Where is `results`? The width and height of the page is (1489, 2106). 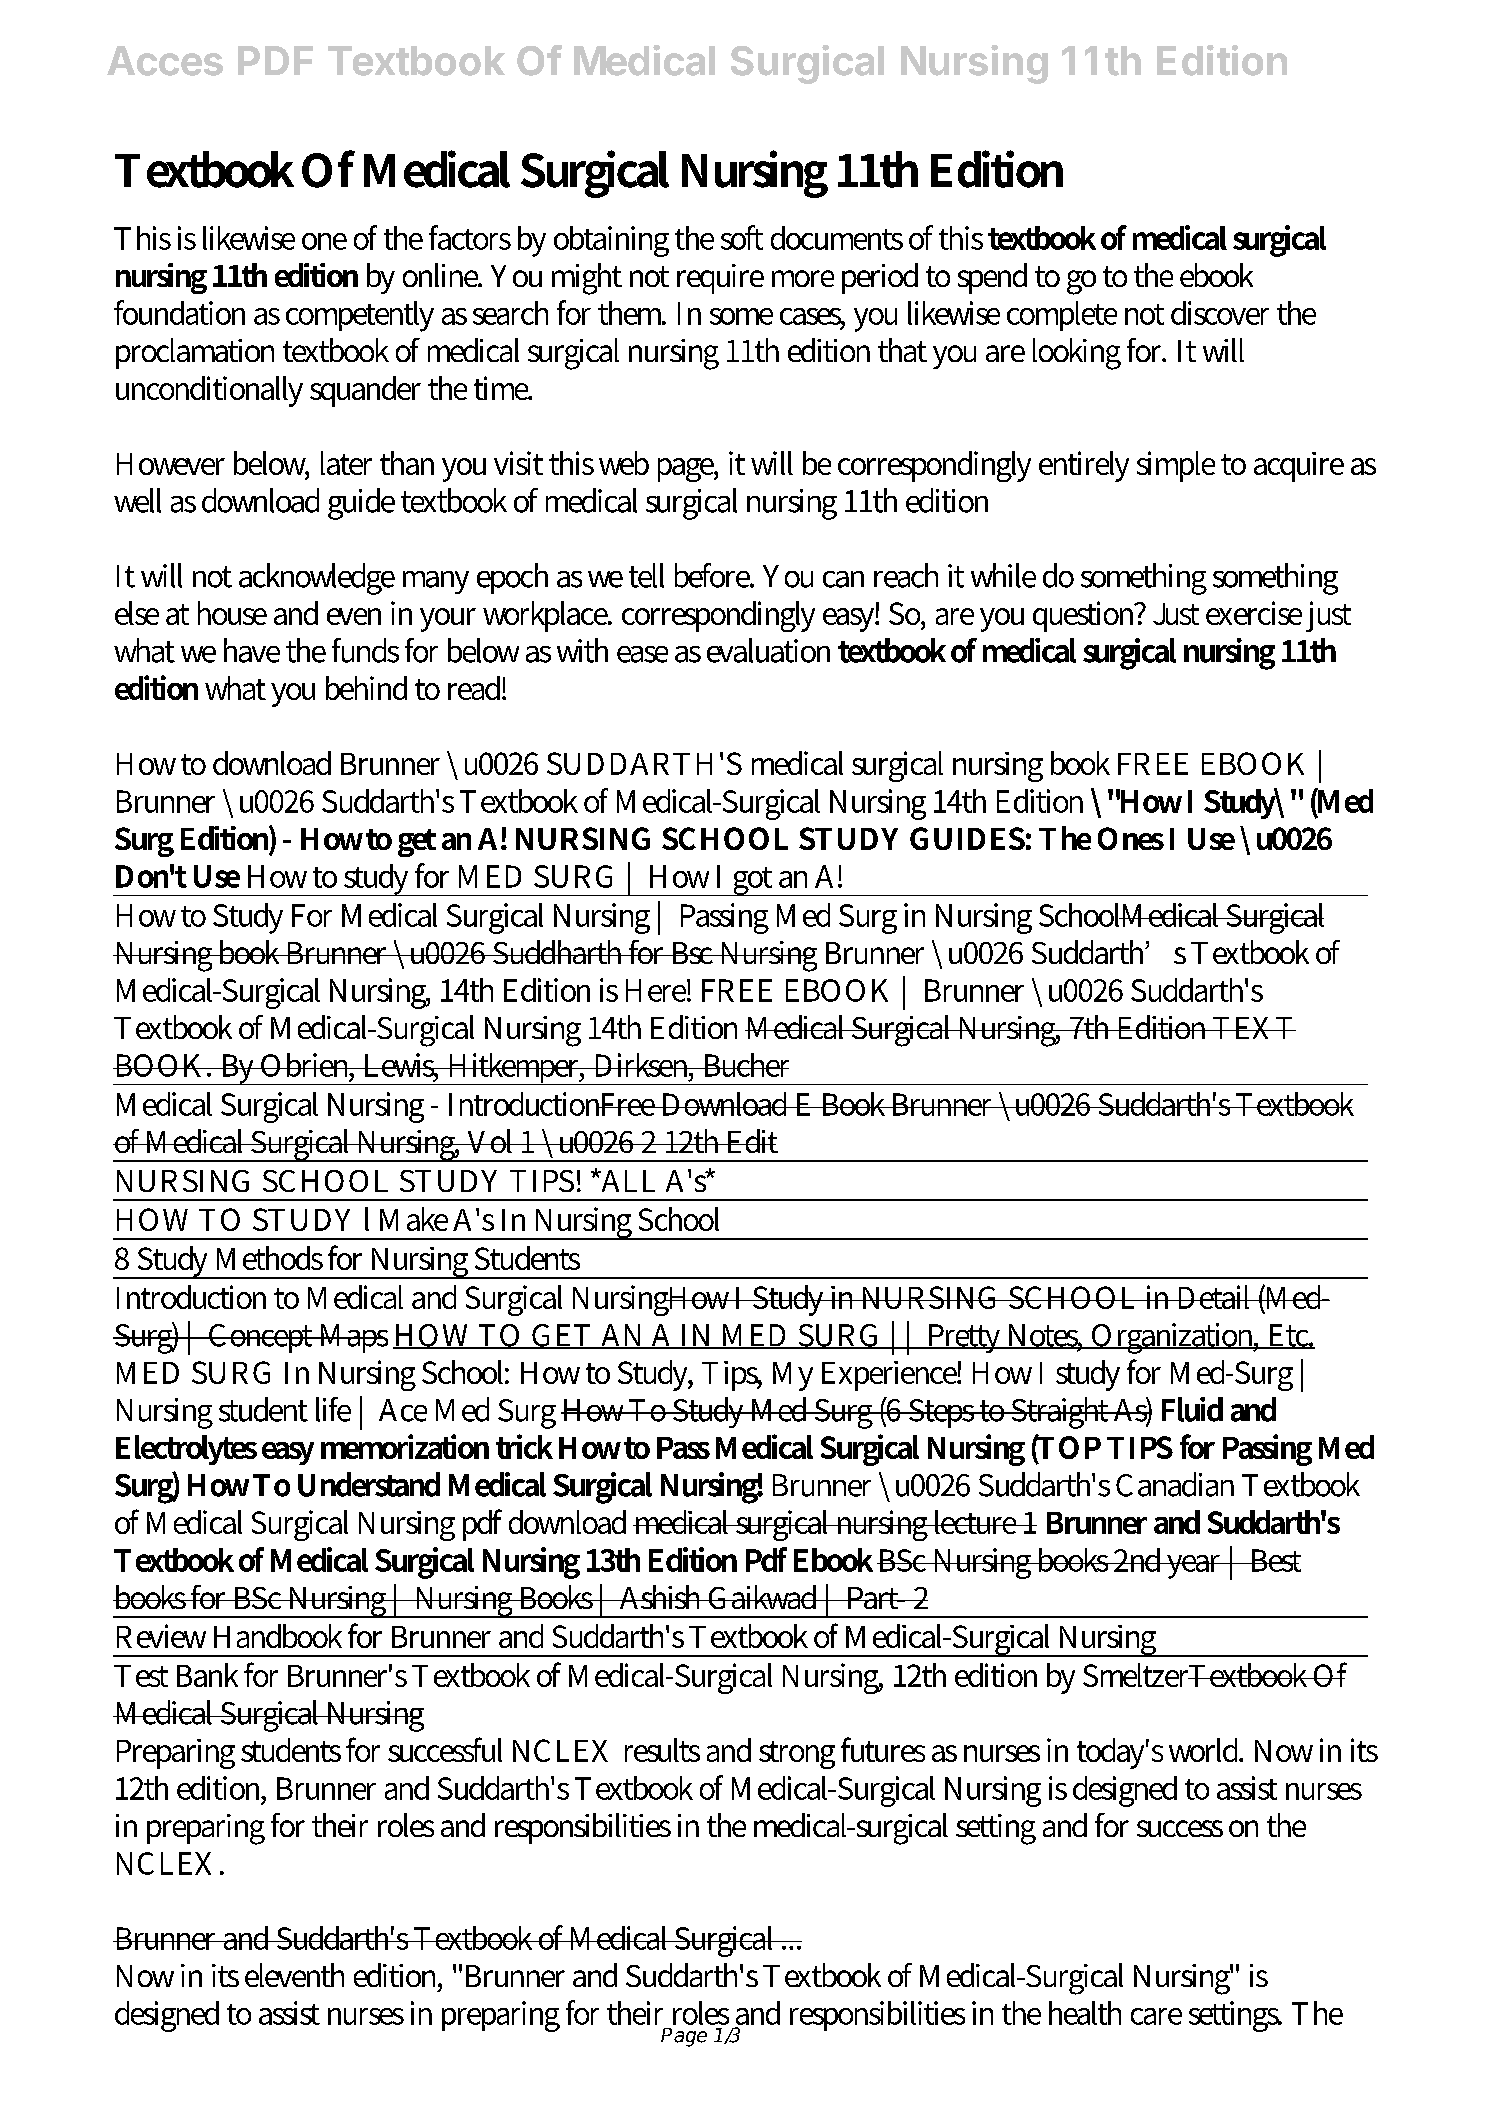
results is located at coordinates (662, 1750).
